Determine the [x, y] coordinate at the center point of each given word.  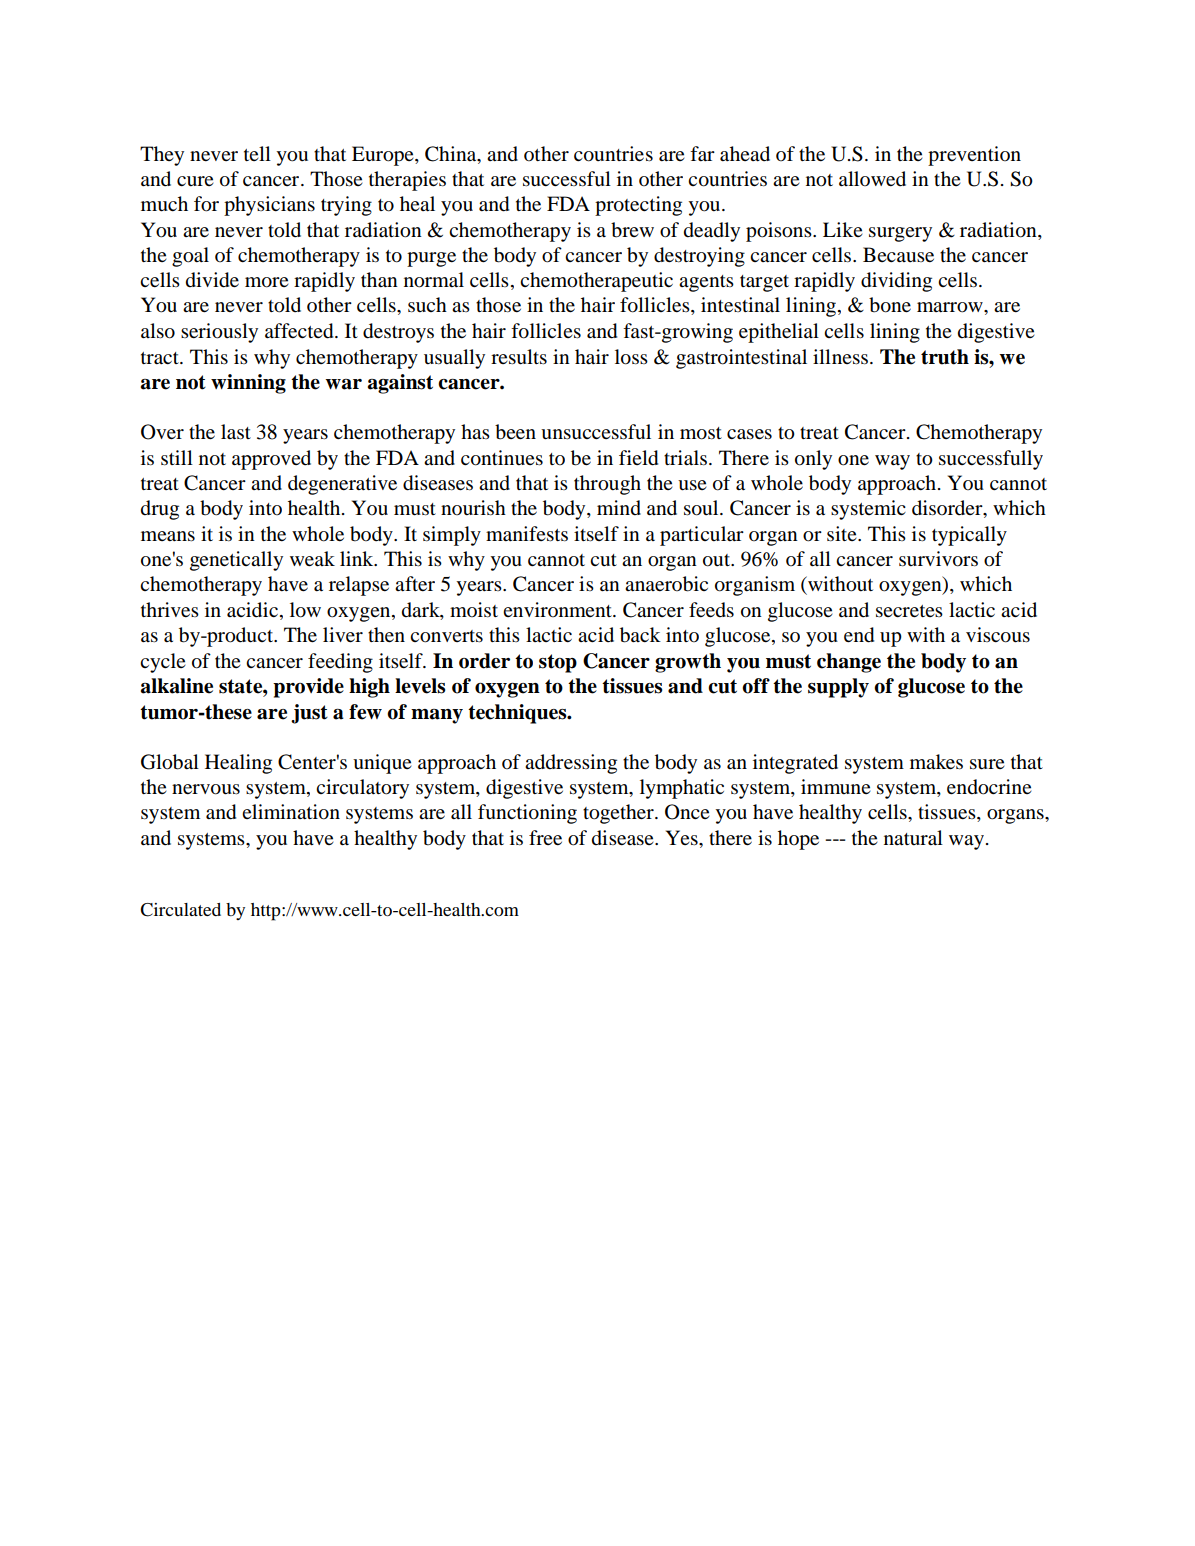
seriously [219, 333]
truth [945, 357]
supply [838, 688]
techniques [518, 714]
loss [631, 357]
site [843, 533]
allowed [872, 179]
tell [257, 153]
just [309, 714]
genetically [236, 561]
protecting [638, 206]
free [545, 837]
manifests [527, 534]
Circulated [180, 910]
